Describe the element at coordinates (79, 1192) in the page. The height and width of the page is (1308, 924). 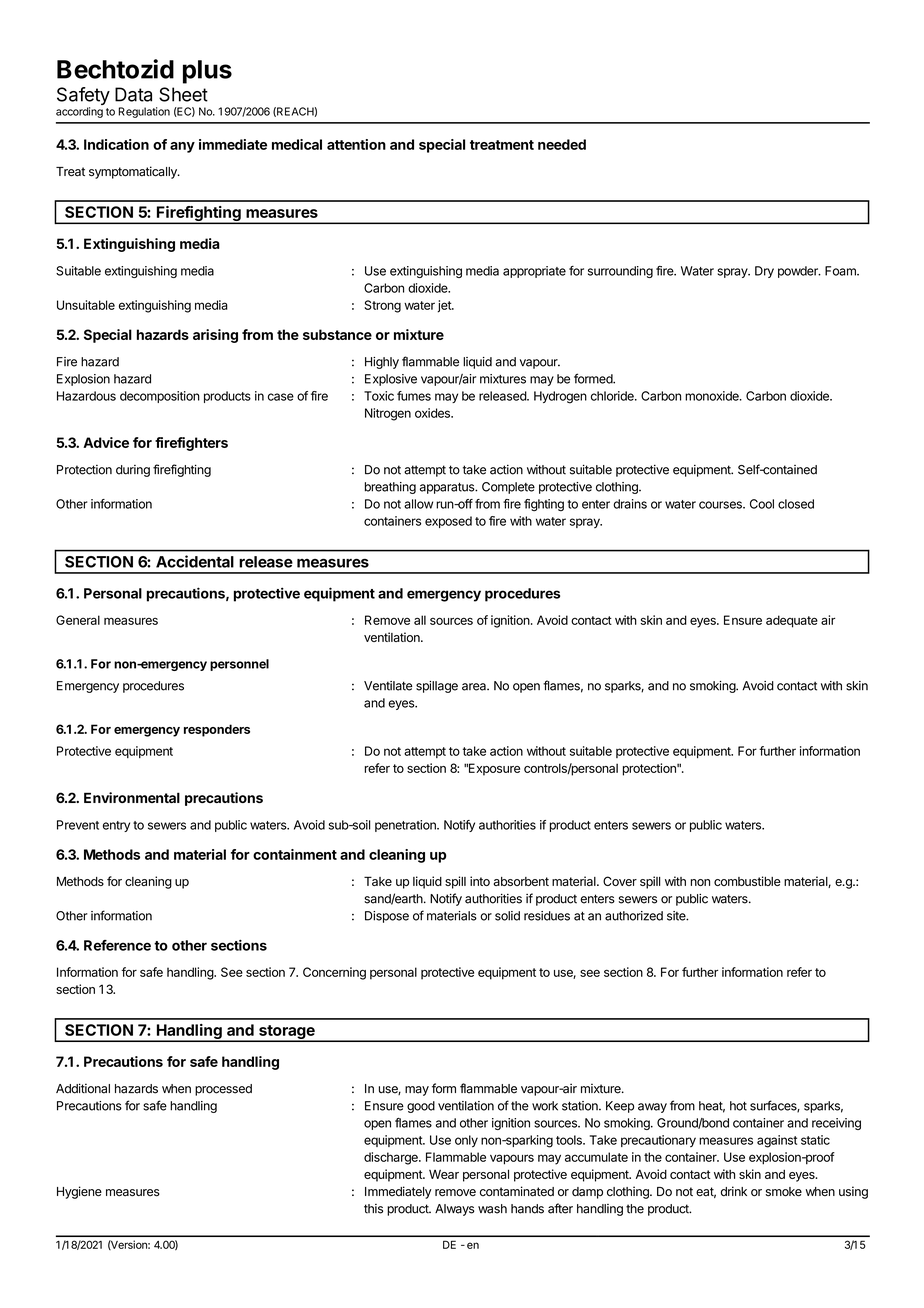
I see `Hygiene` at that location.
